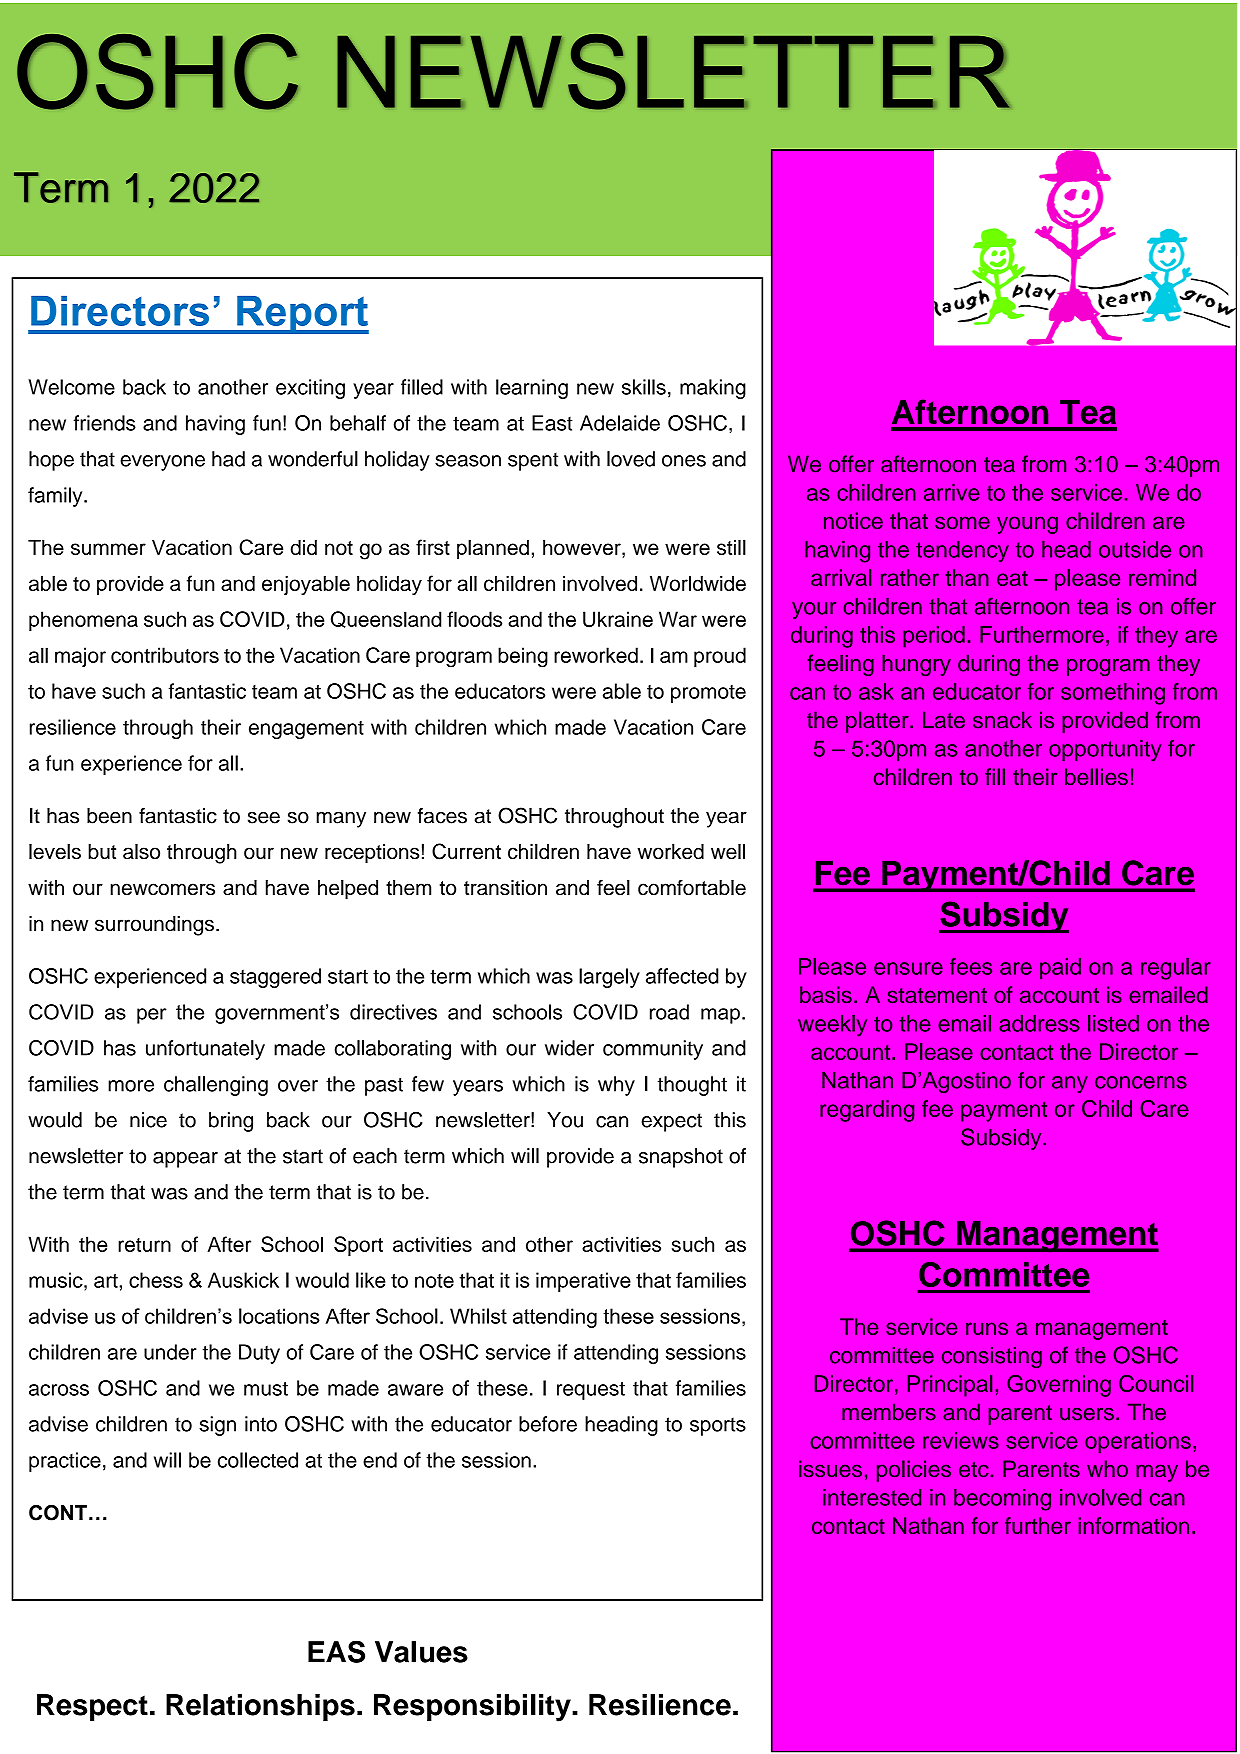  Describe the element at coordinates (609, 978) in the image. I see `largely` at that location.
